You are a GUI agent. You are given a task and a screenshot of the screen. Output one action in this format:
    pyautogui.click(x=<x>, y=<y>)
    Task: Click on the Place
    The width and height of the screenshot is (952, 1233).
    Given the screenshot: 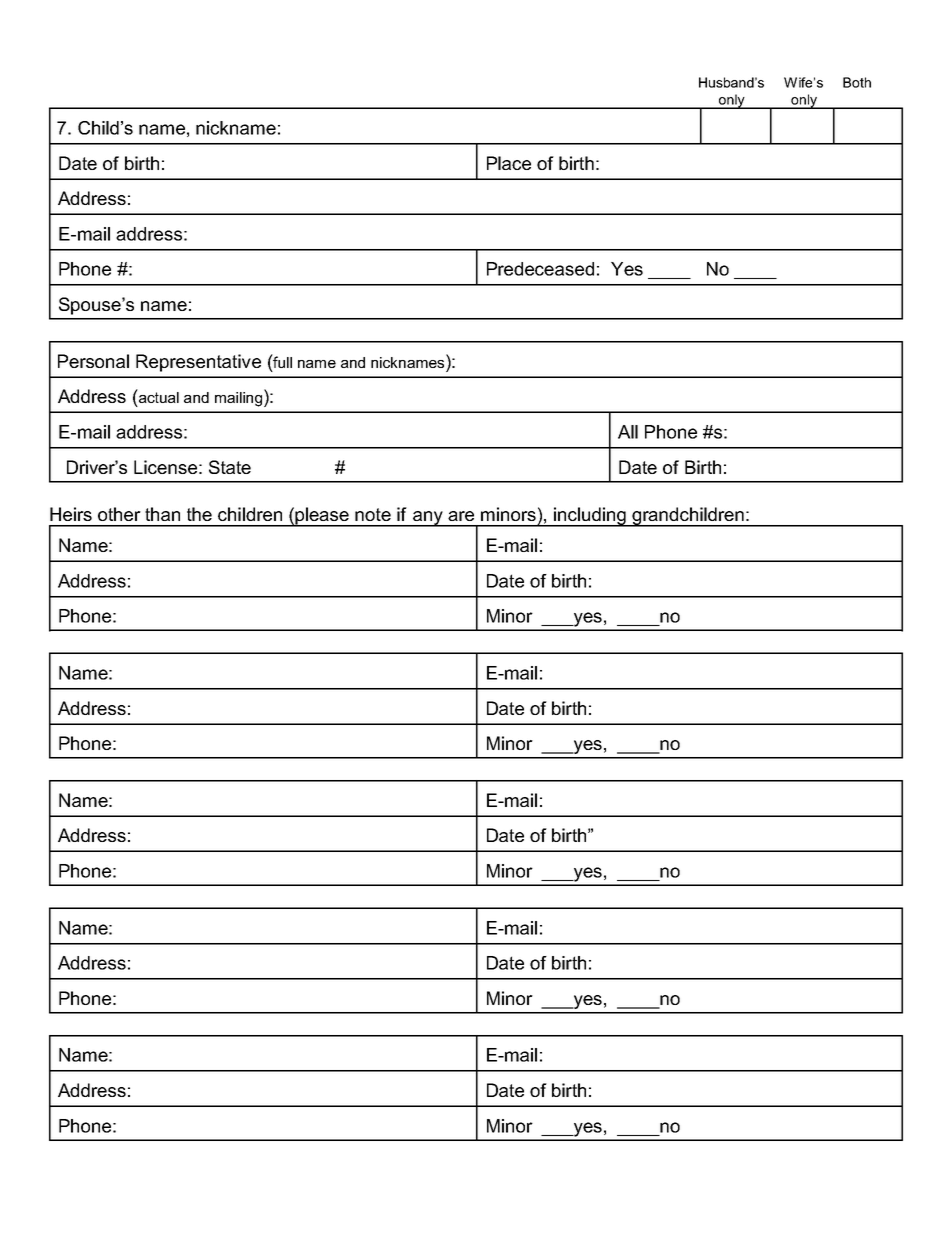 What is the action you would take?
    pyautogui.click(x=509, y=163)
